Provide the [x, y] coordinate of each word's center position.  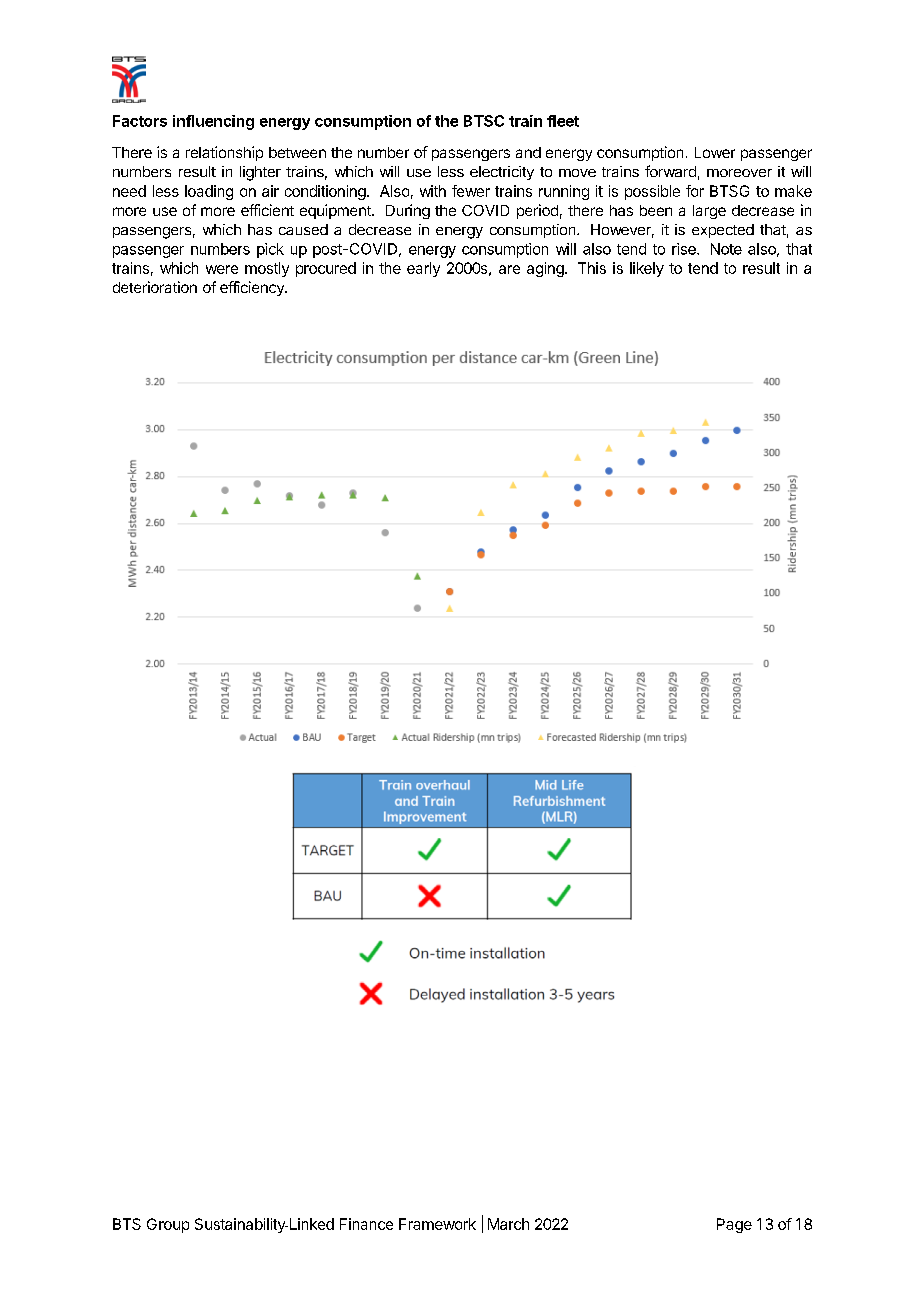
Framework [437, 1224]
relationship [224, 153]
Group [168, 1225]
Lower [715, 152]
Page [734, 1225]
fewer [471, 191]
